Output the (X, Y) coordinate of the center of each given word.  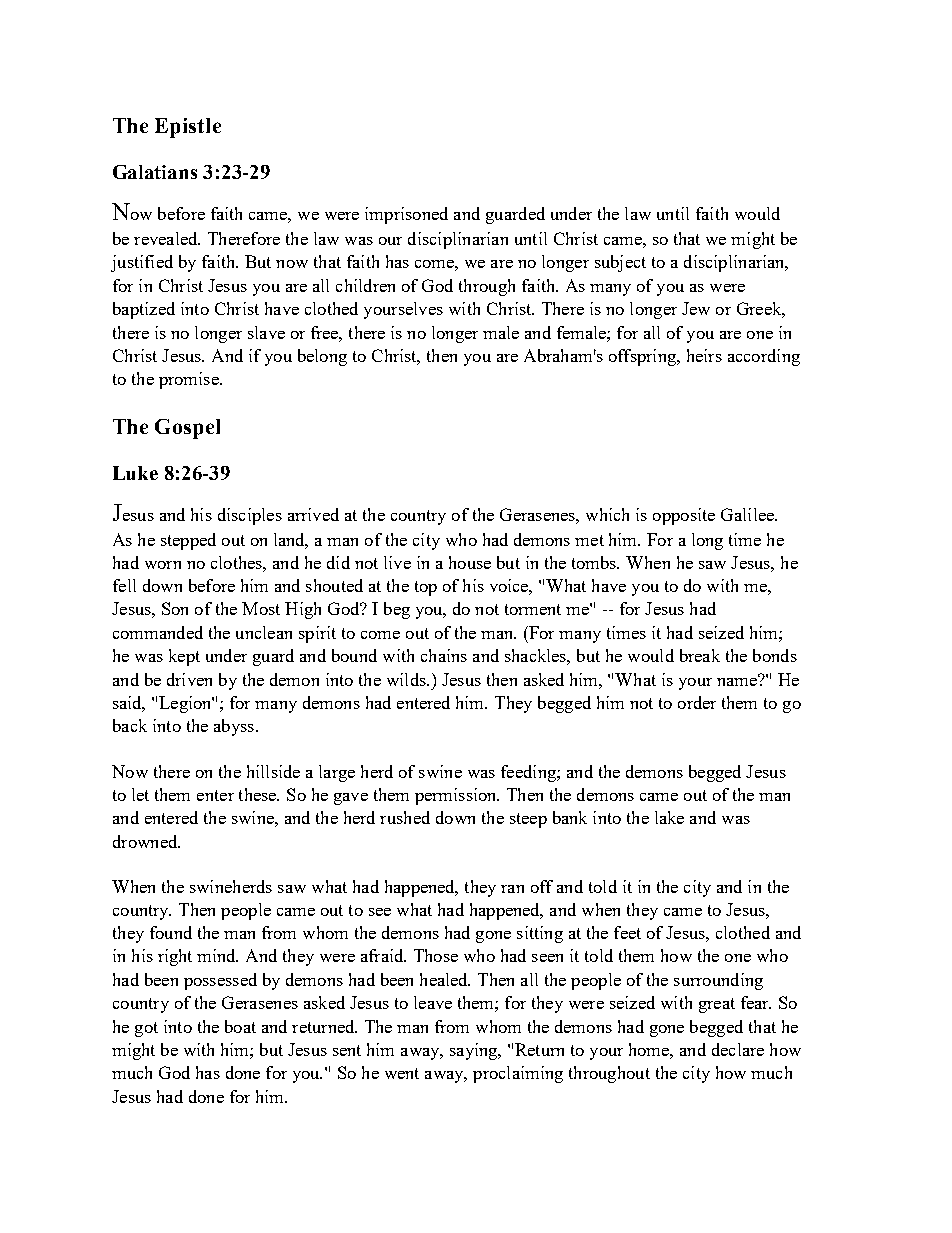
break (700, 655)
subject (620, 263)
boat (240, 1026)
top (426, 588)
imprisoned (406, 215)
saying (475, 1051)
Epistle (188, 128)
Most (261, 608)
